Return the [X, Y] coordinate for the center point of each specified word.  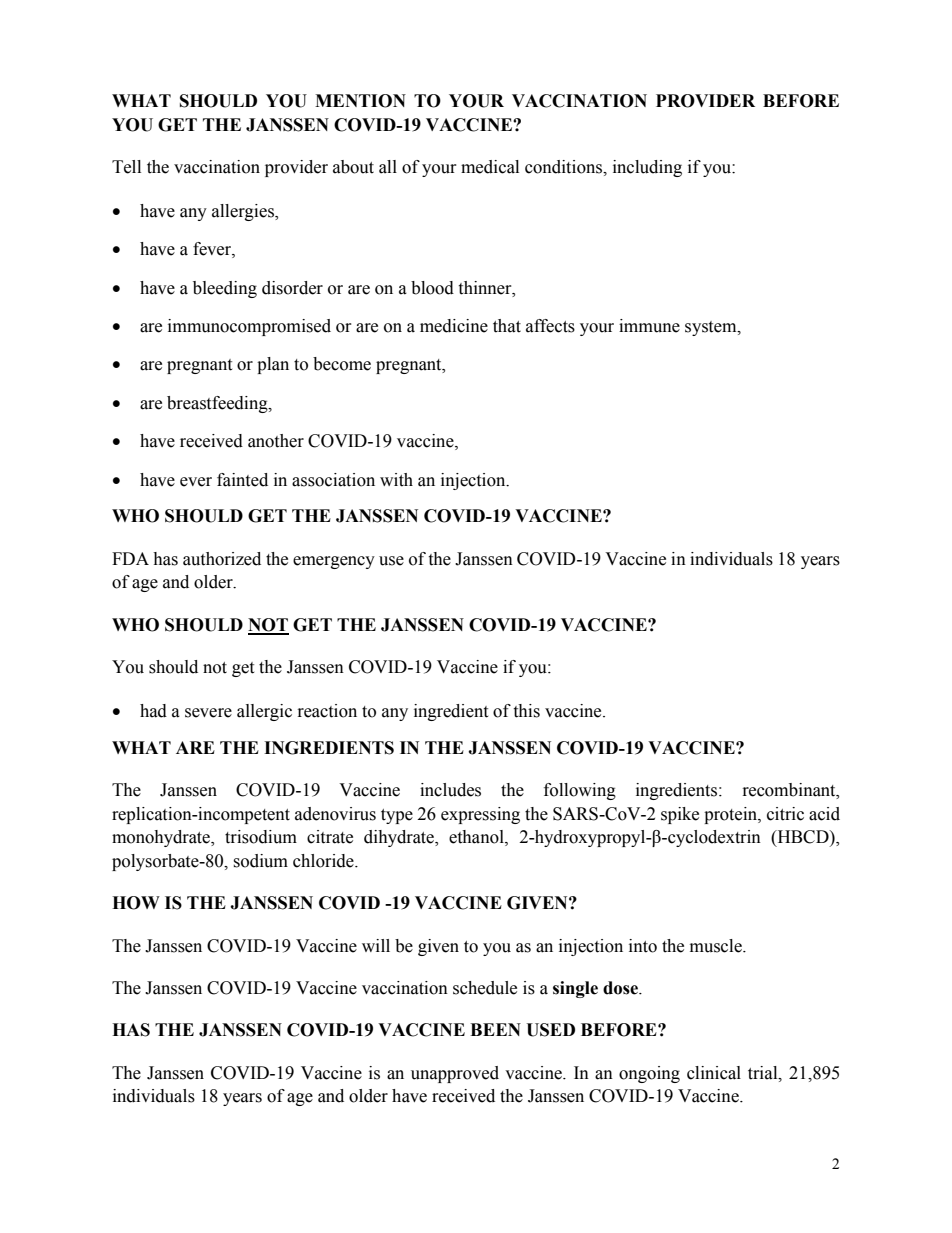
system [712, 328]
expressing [480, 815]
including [647, 168]
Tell [126, 167]
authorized [222, 559]
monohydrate [162, 838]
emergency [334, 562]
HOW [136, 903]
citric [785, 814]
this [526, 711]
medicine [454, 326]
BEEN [495, 1029]
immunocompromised [249, 327]
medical [490, 167]
